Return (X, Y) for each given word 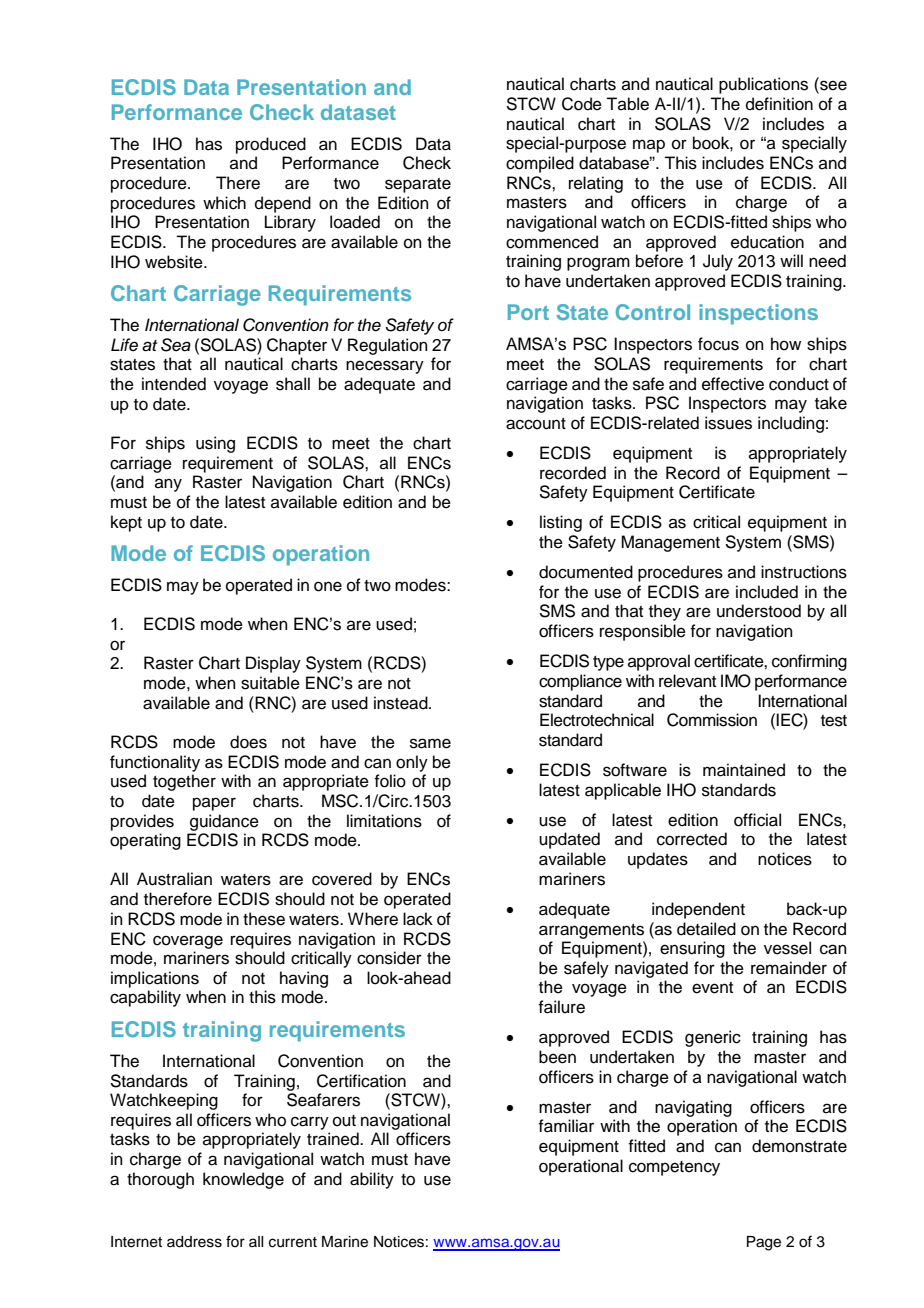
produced (271, 145)
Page (764, 1243)
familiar (566, 1126)
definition (779, 104)
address (194, 1242)
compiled (540, 164)
